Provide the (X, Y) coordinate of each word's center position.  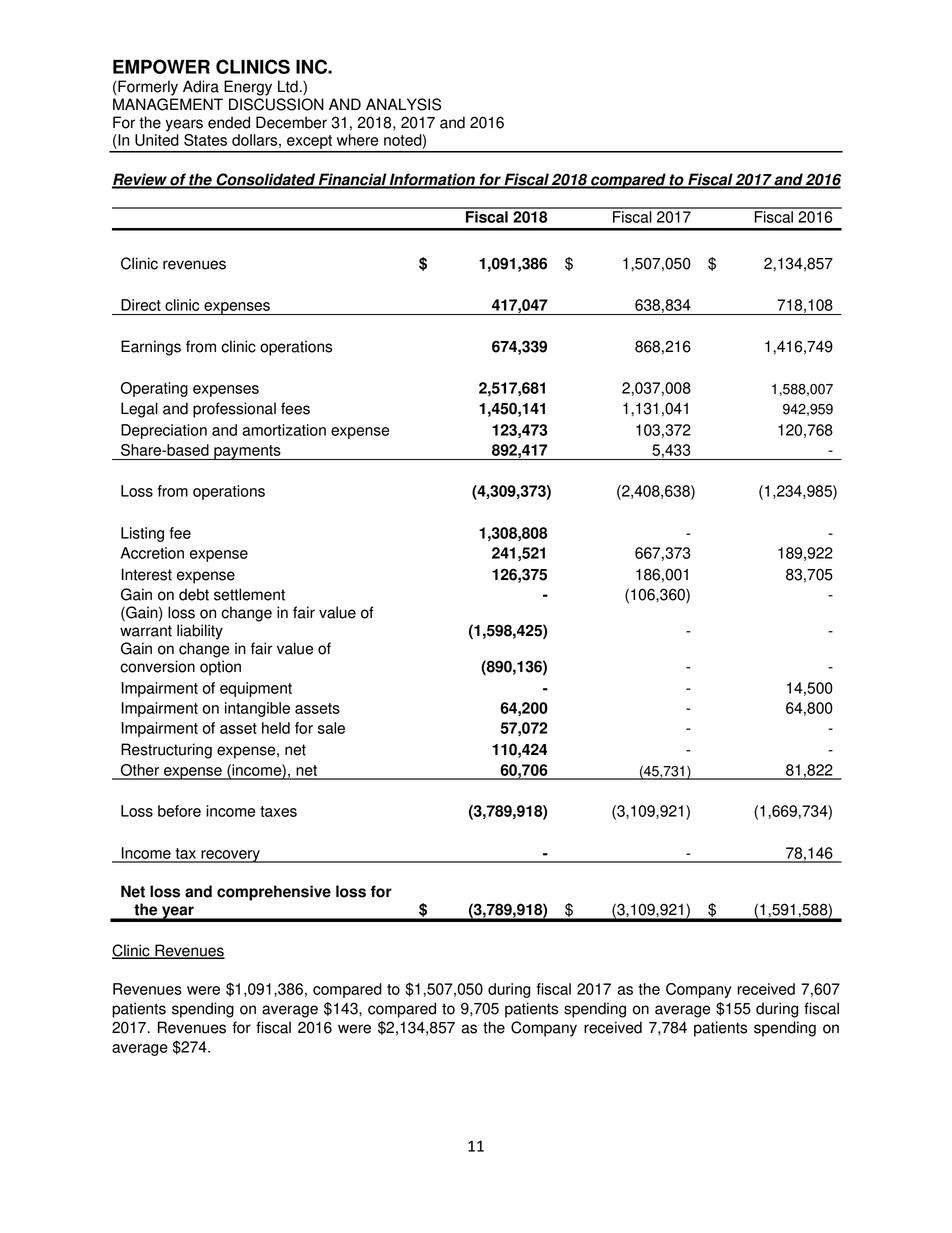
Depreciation (164, 431)
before (179, 811)
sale (331, 728)
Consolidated (266, 180)
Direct (141, 305)
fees (295, 408)
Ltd (288, 86)
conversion (157, 666)
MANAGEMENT (168, 104)
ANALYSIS (403, 104)
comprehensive (274, 893)
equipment (256, 689)
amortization (284, 430)
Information (432, 180)
